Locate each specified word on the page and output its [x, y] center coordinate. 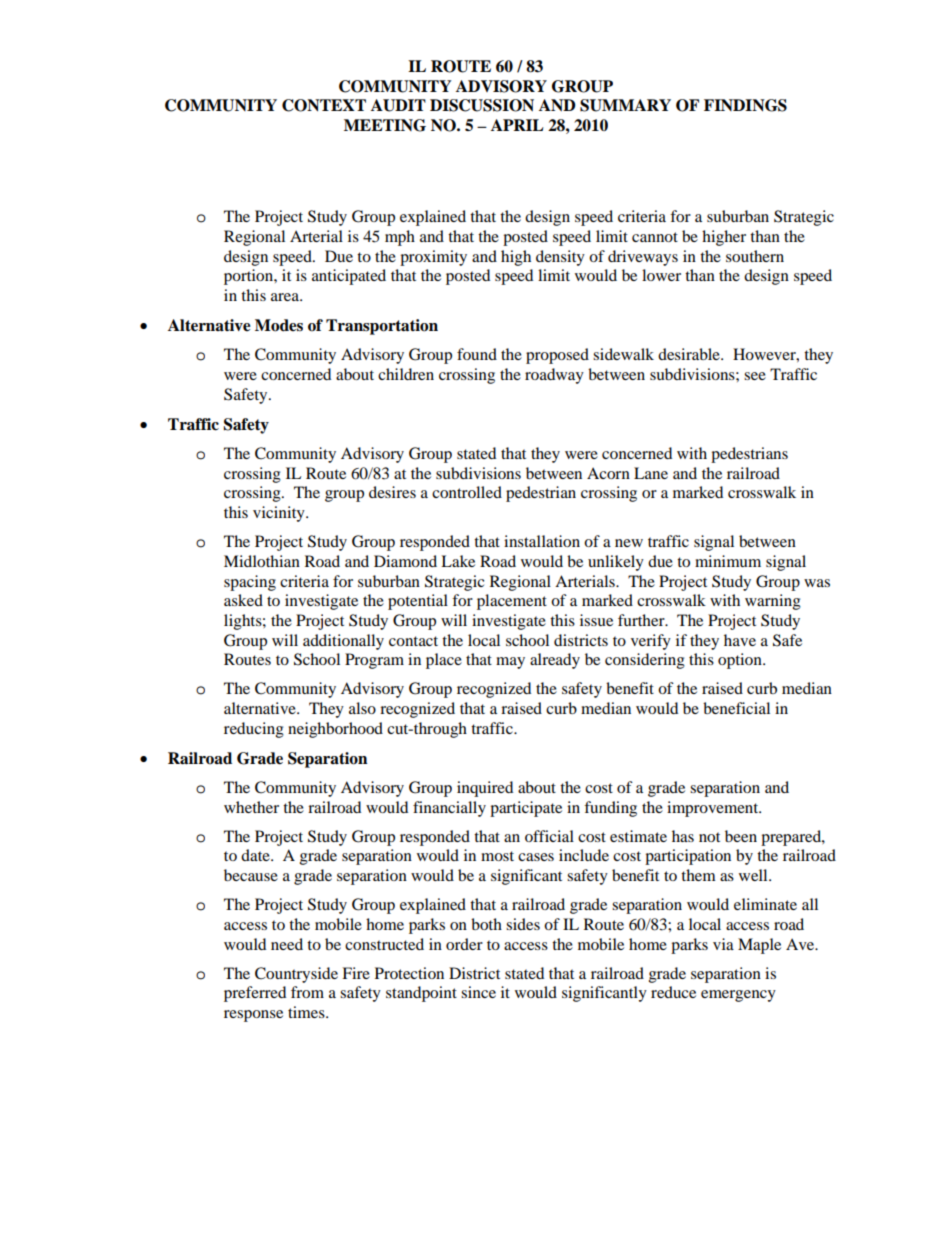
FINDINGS [745, 105]
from [307, 992]
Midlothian [262, 561]
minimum [728, 561]
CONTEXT [324, 105]
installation [542, 541]
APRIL [517, 125]
